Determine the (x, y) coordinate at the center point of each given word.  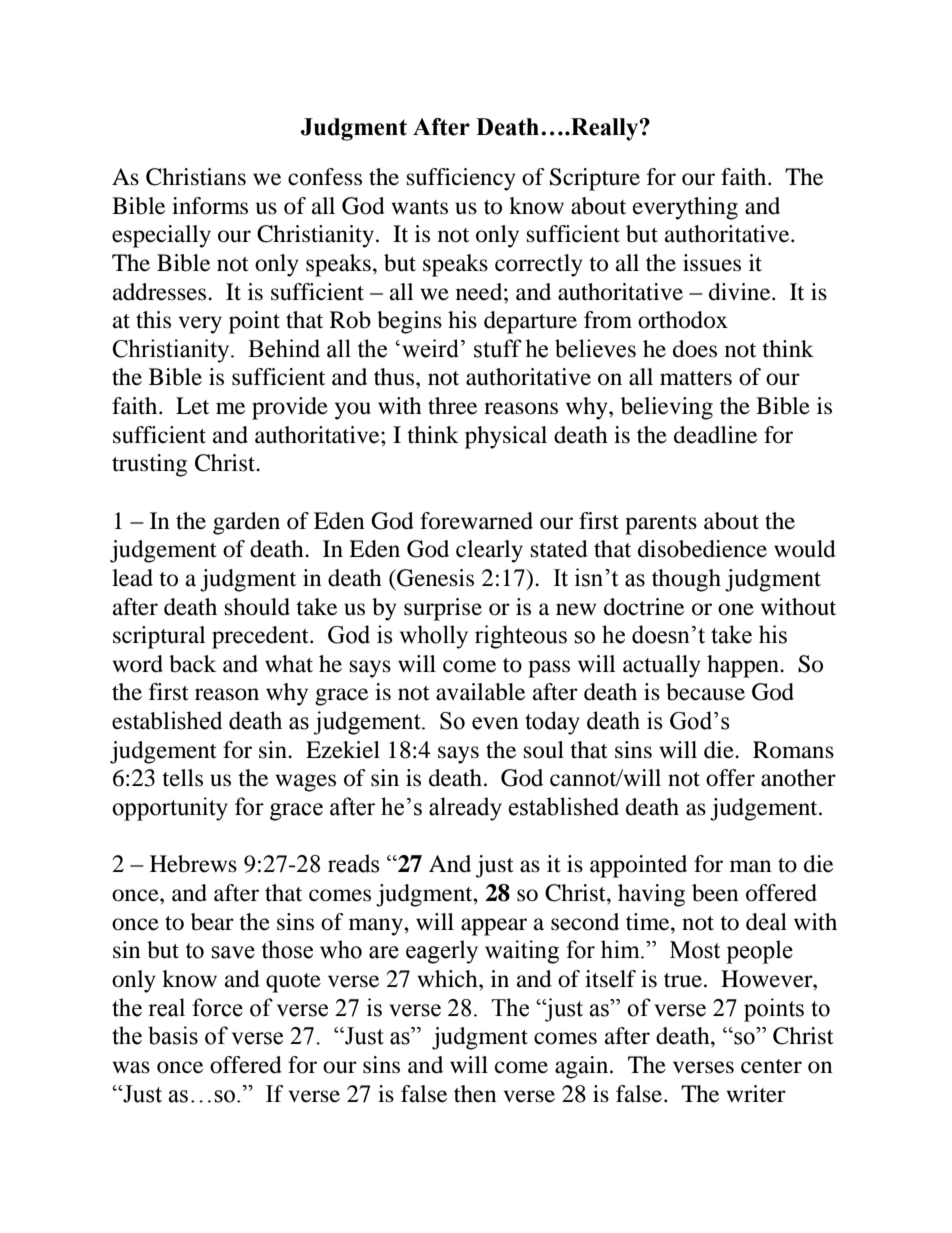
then (475, 1094)
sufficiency (461, 179)
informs (210, 206)
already (465, 809)
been (715, 893)
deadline (715, 435)
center (771, 1066)
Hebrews (193, 864)
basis (173, 1035)
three (452, 406)
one (736, 609)
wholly (434, 637)
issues (712, 263)
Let (192, 406)
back (192, 664)
